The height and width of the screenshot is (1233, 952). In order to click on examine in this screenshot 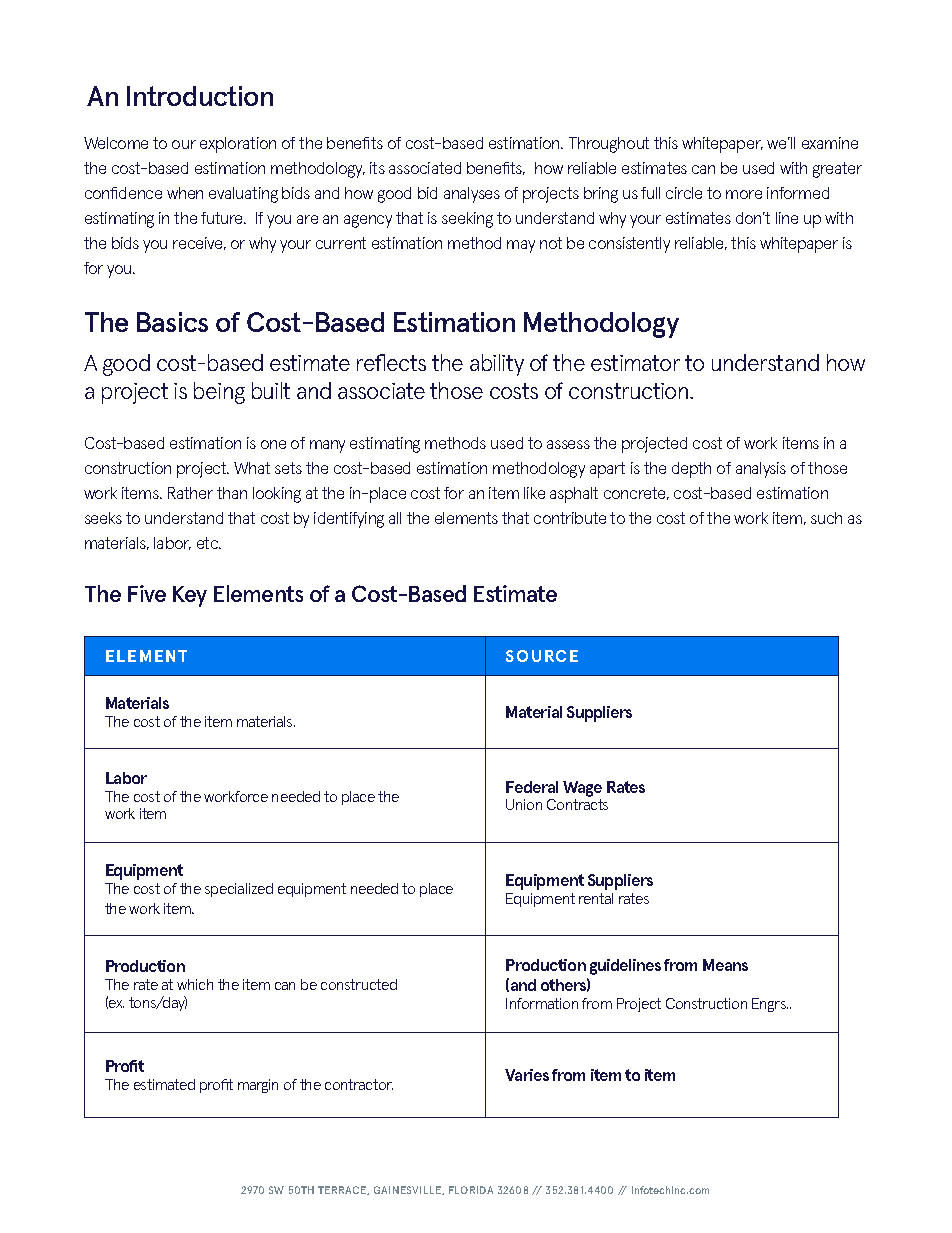, I will do `click(830, 143)`.
